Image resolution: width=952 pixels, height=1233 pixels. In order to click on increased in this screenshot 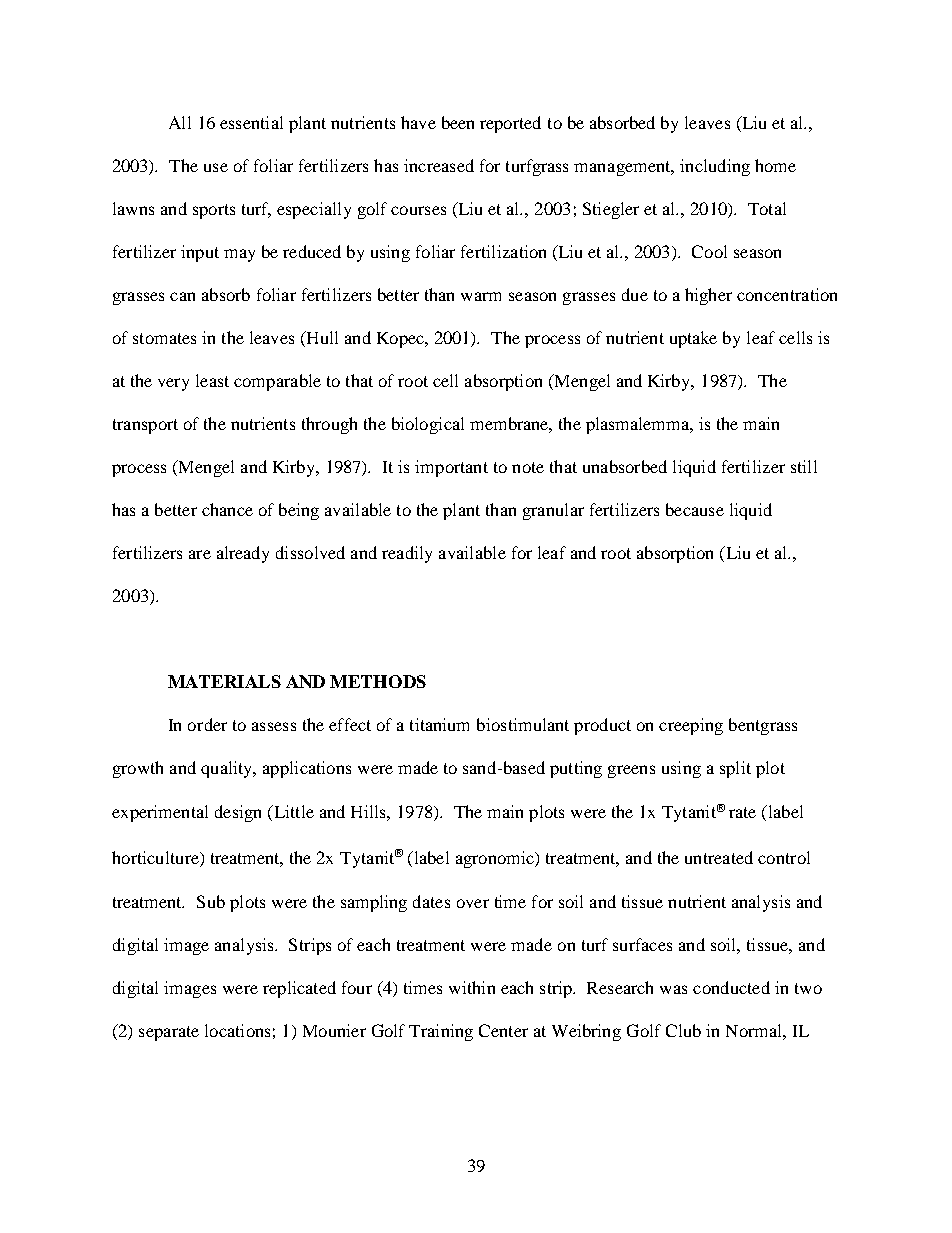, I will do `click(439, 165)`.
